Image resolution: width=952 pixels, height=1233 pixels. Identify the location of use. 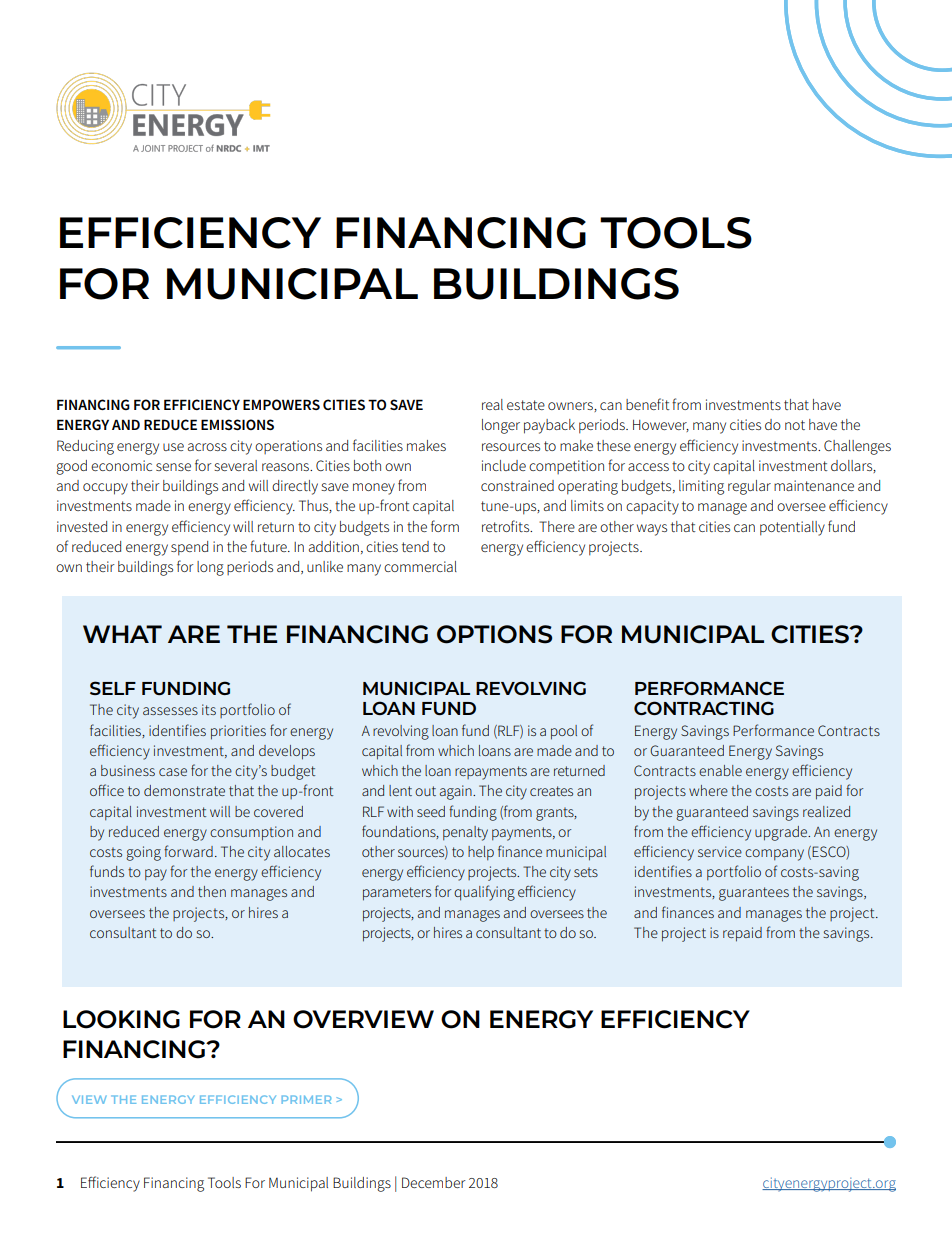
(173, 447).
